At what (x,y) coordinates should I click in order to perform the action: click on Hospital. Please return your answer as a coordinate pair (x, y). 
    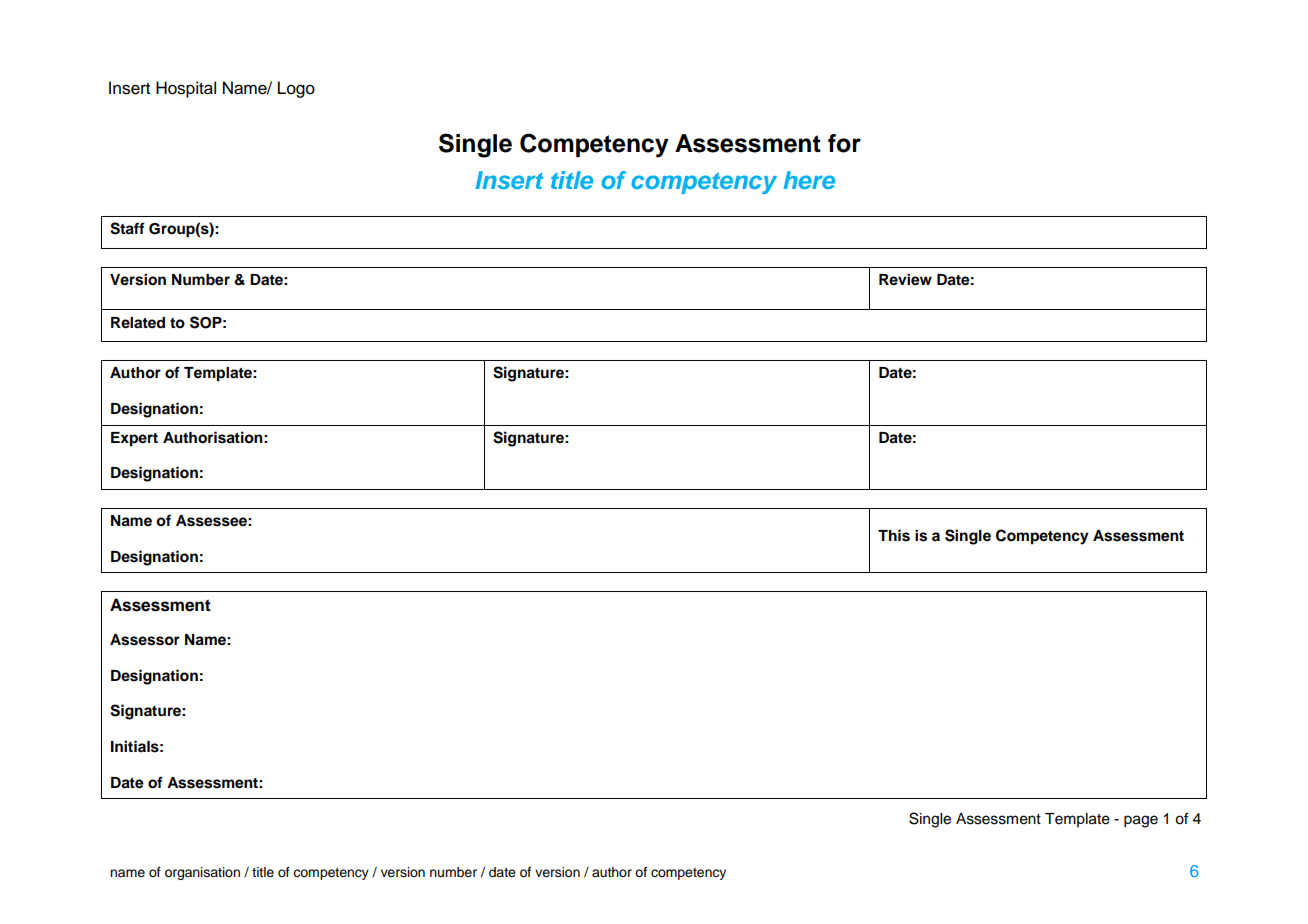
    Looking at the image, I should click on (186, 89).
